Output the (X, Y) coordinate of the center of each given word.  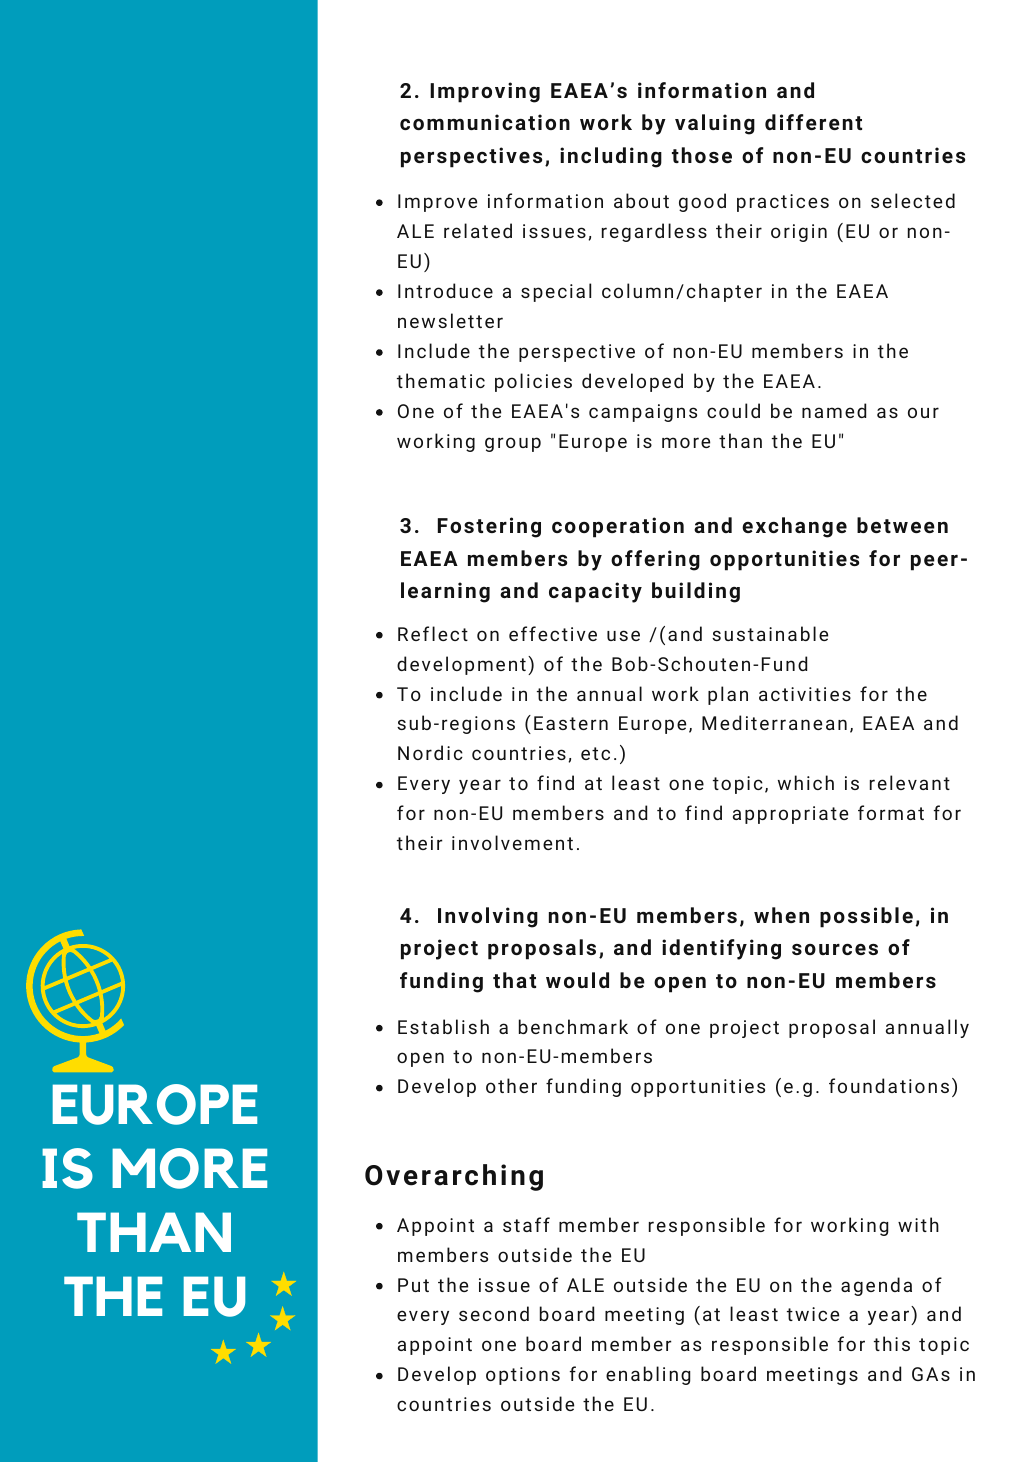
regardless (654, 232)
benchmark (573, 1026)
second (494, 1313)
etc (595, 753)
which (806, 782)
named (834, 410)
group (513, 444)
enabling (648, 1375)
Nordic (430, 752)
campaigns (643, 413)
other (511, 1085)
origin (799, 233)
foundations (889, 1085)
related (478, 230)
